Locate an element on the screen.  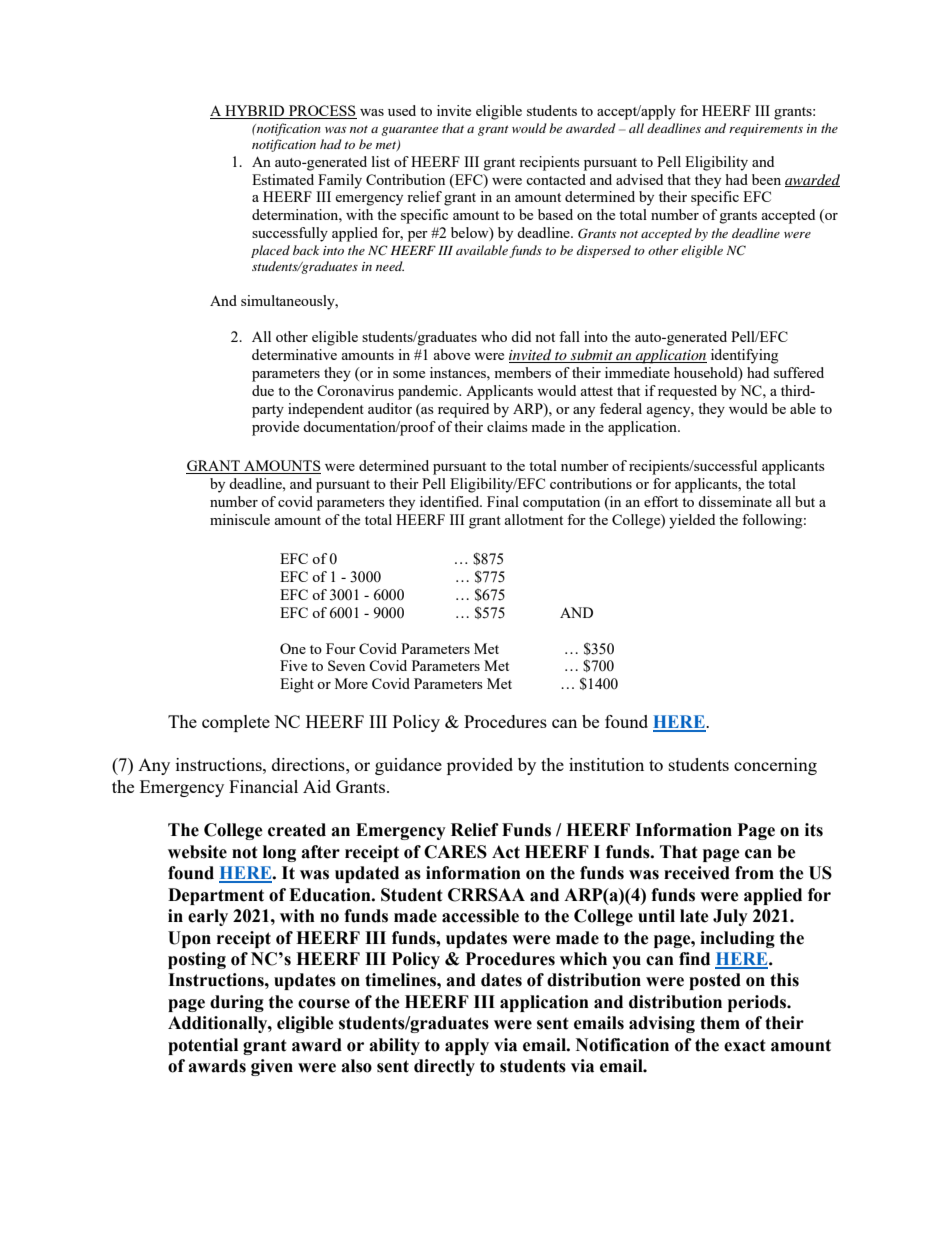
determinative is located at coordinates (294, 354).
